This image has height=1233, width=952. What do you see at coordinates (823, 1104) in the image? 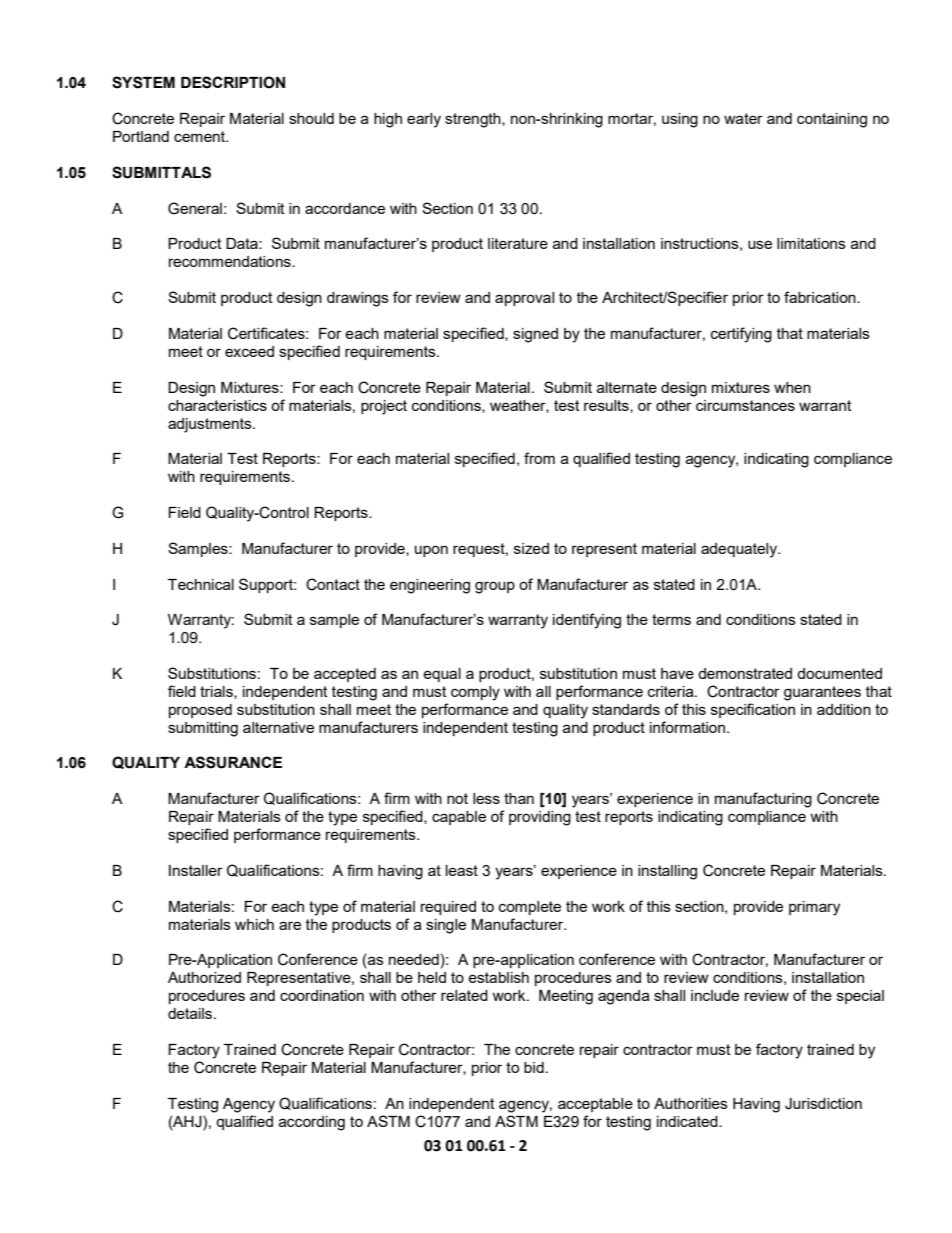
I see `Jurisdiction` at bounding box center [823, 1104].
